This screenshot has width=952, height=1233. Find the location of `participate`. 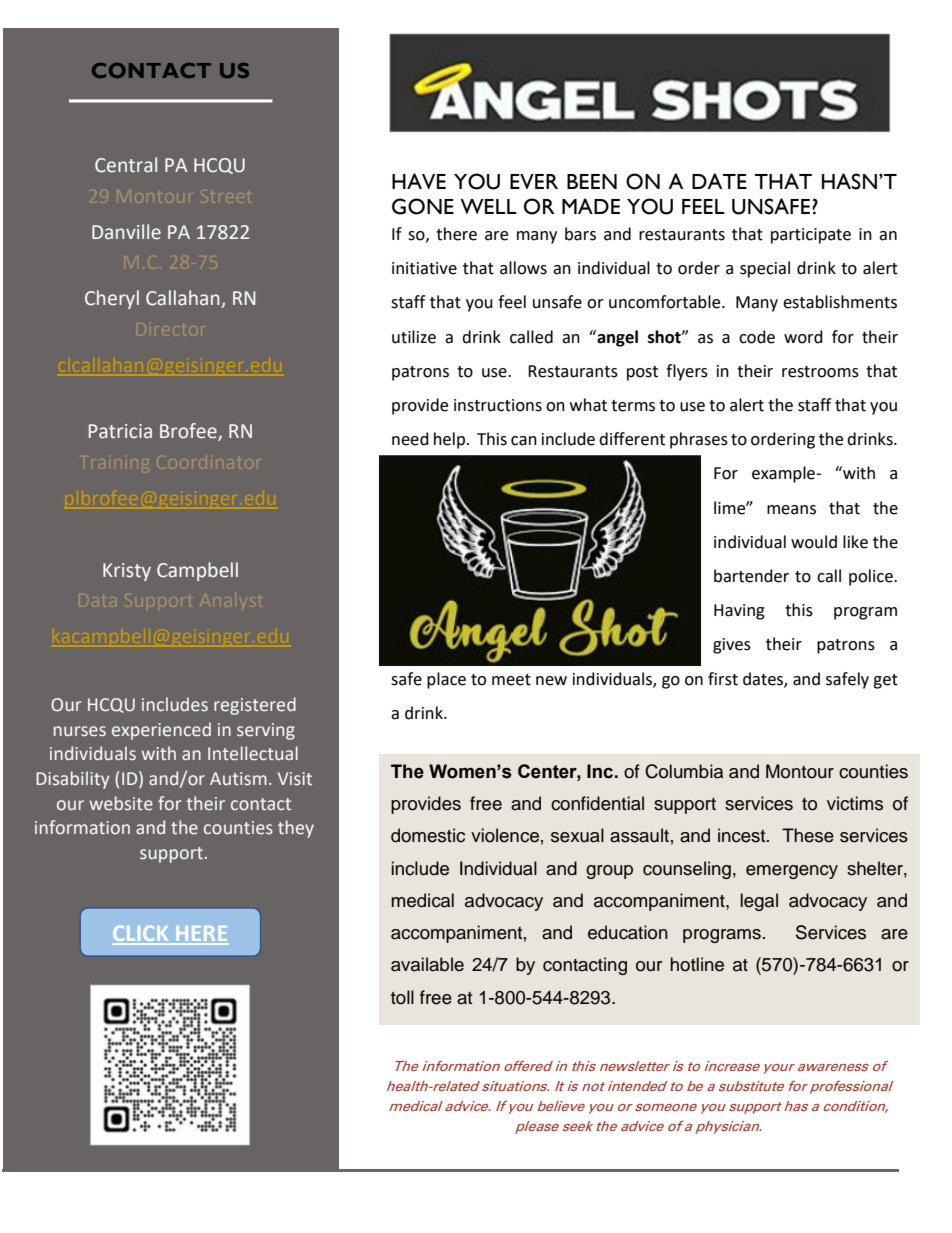

participate is located at coordinates (811, 236).
